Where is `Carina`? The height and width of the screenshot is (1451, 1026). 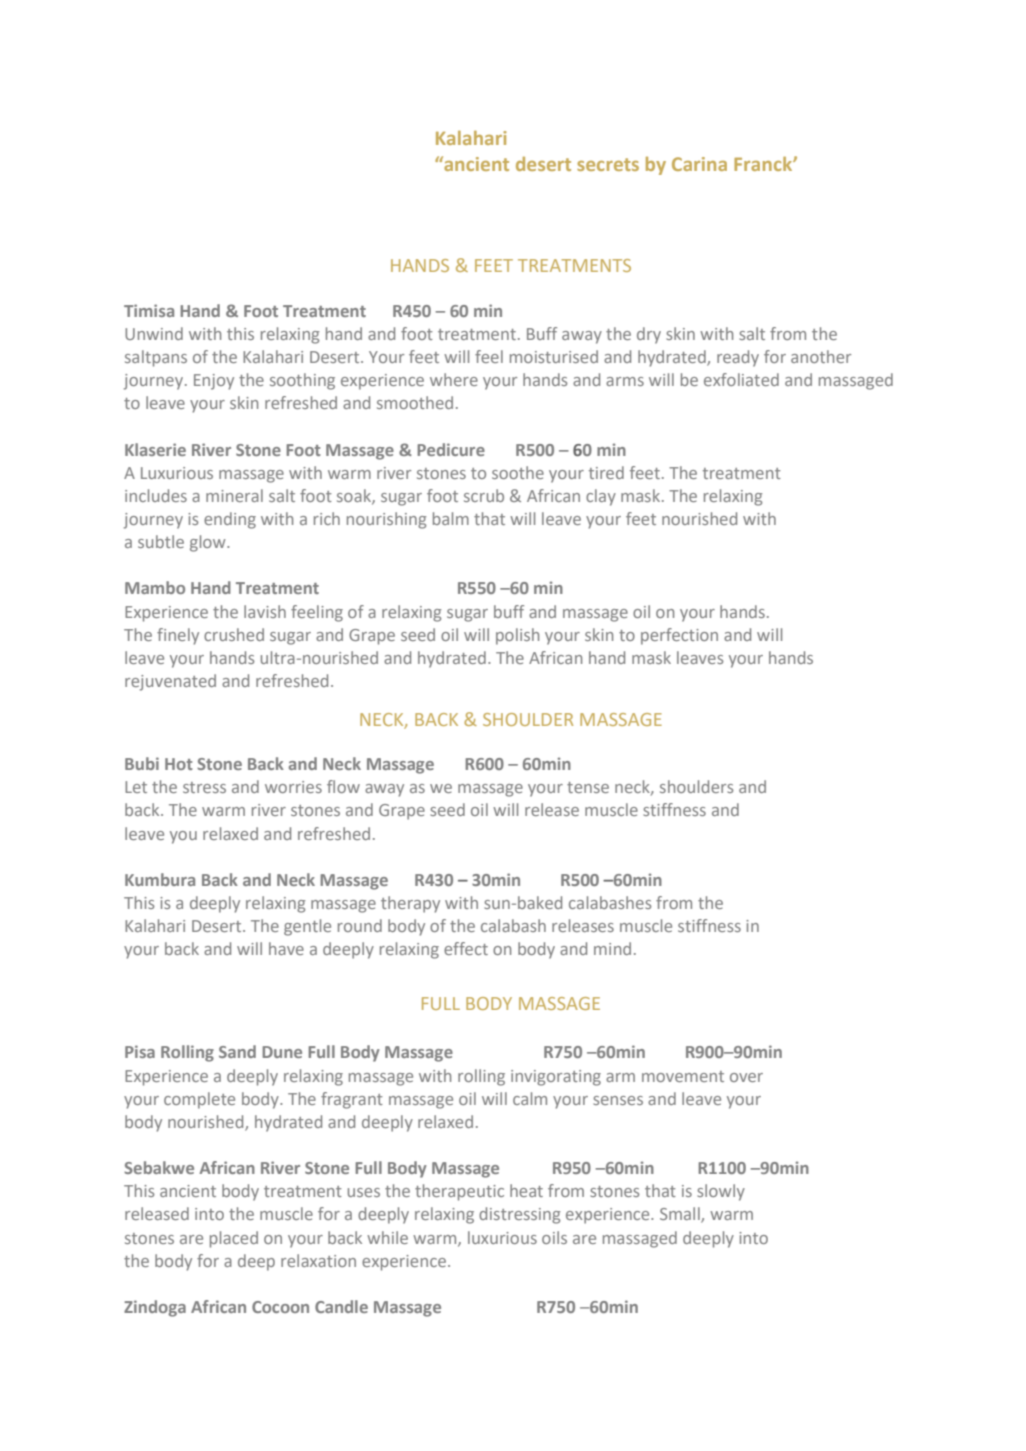 Carina is located at coordinates (699, 164).
